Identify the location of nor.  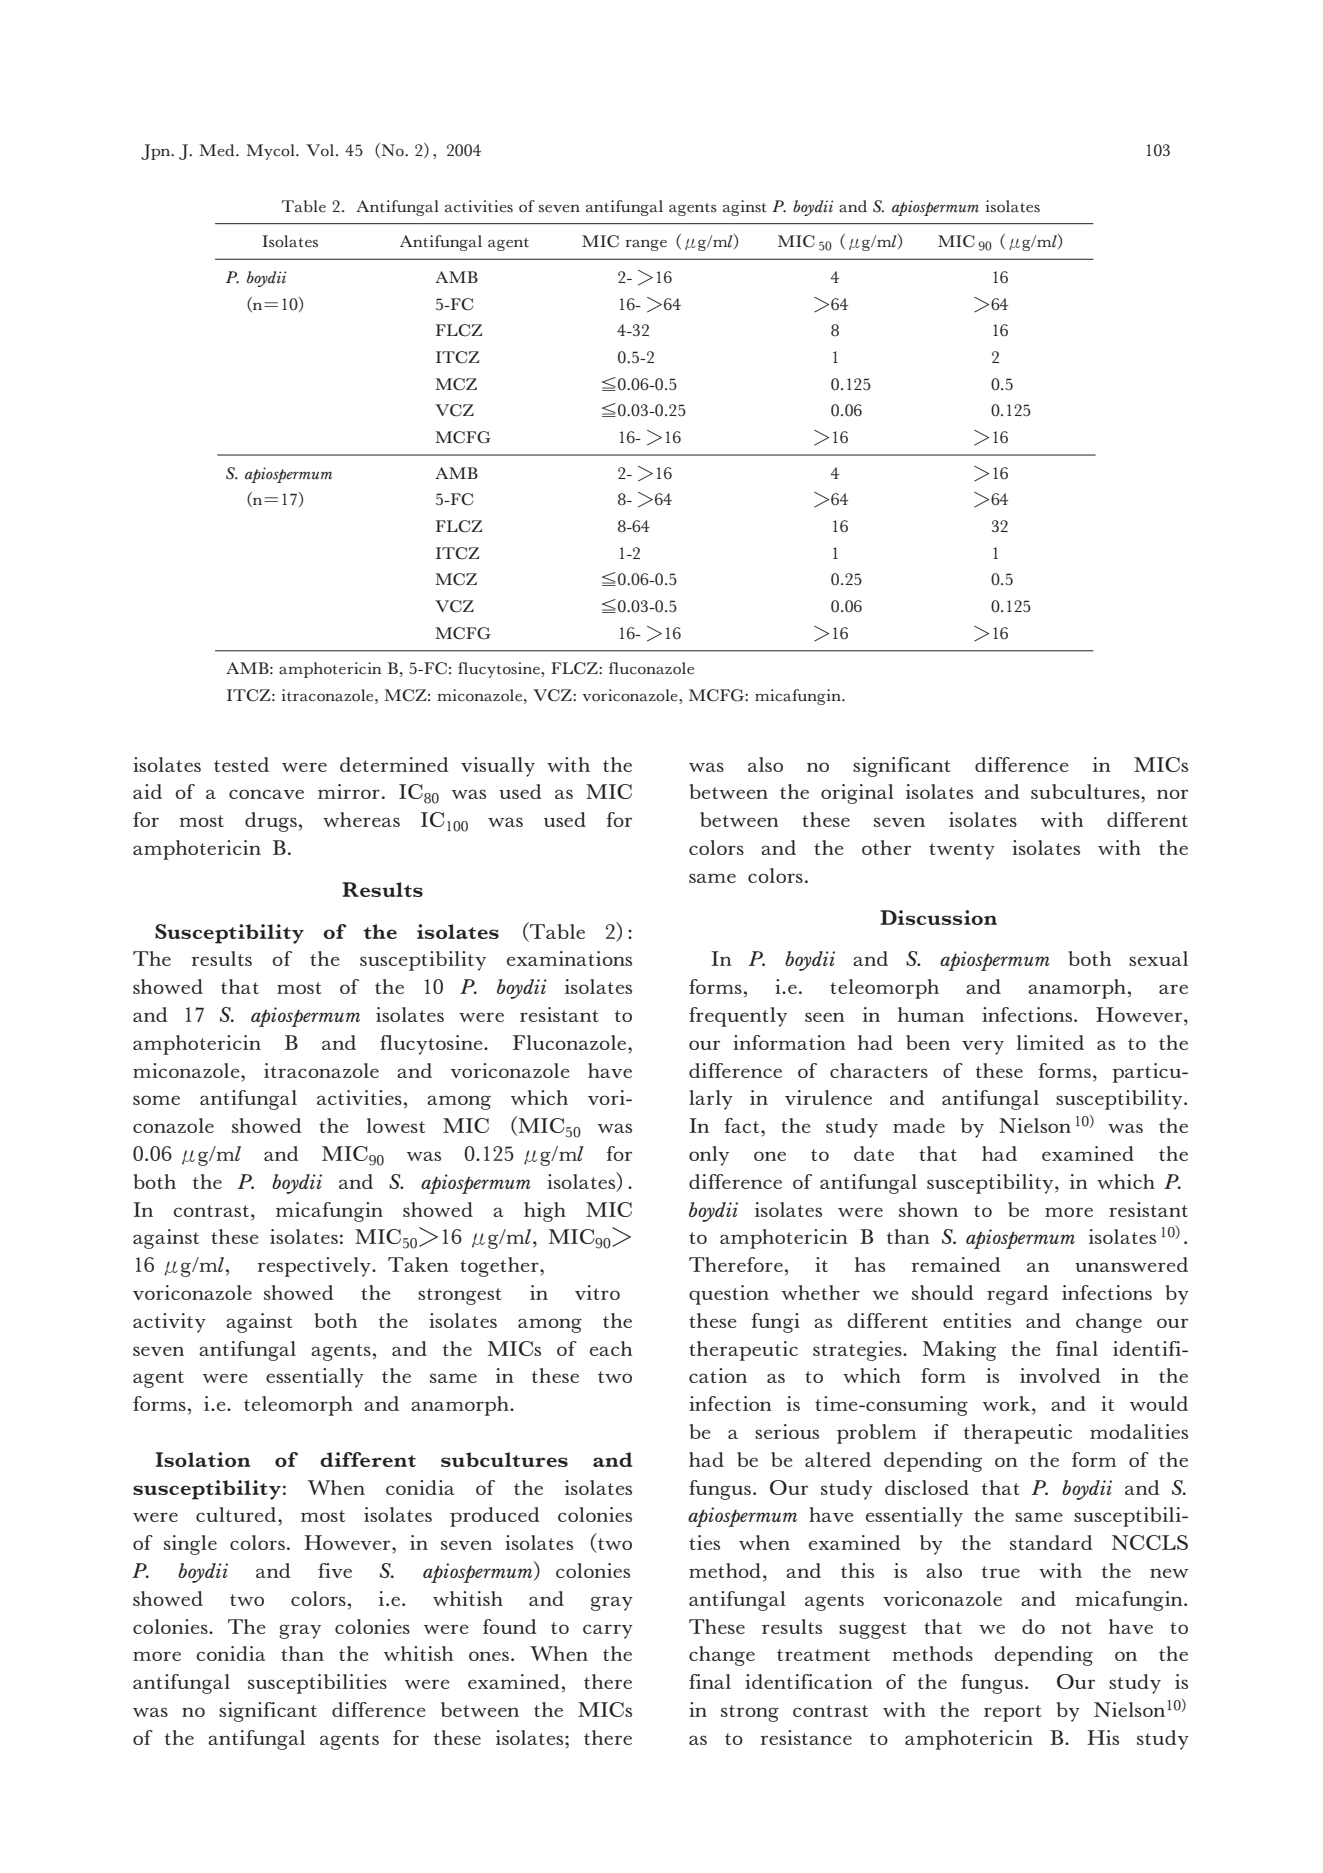
(1172, 794).
